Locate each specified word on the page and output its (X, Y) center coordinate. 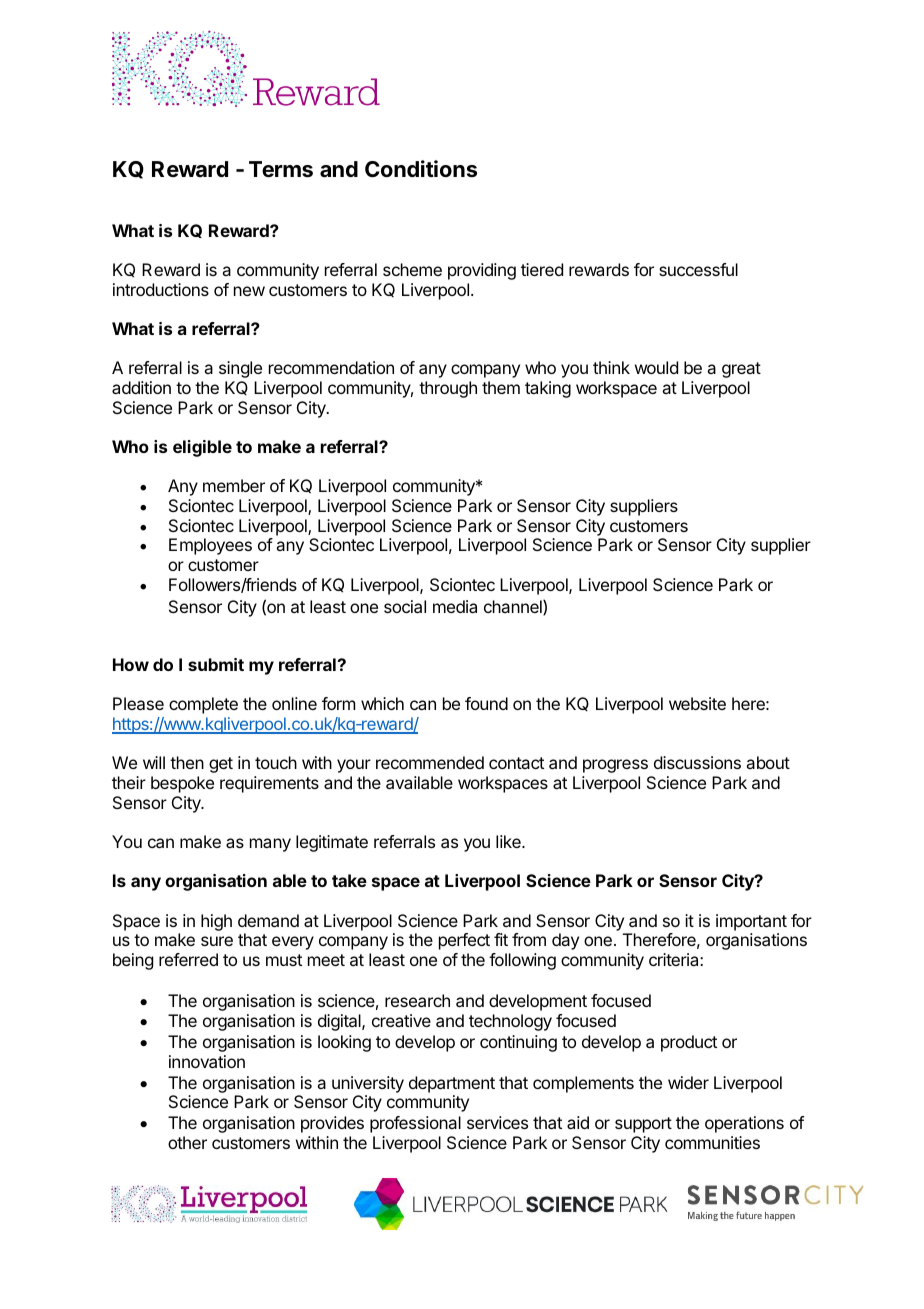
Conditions (421, 169)
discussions (697, 762)
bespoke (182, 784)
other (187, 1142)
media (455, 606)
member (234, 485)
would (656, 367)
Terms (281, 169)
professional (415, 1124)
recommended (430, 762)
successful (698, 269)
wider (688, 1082)
